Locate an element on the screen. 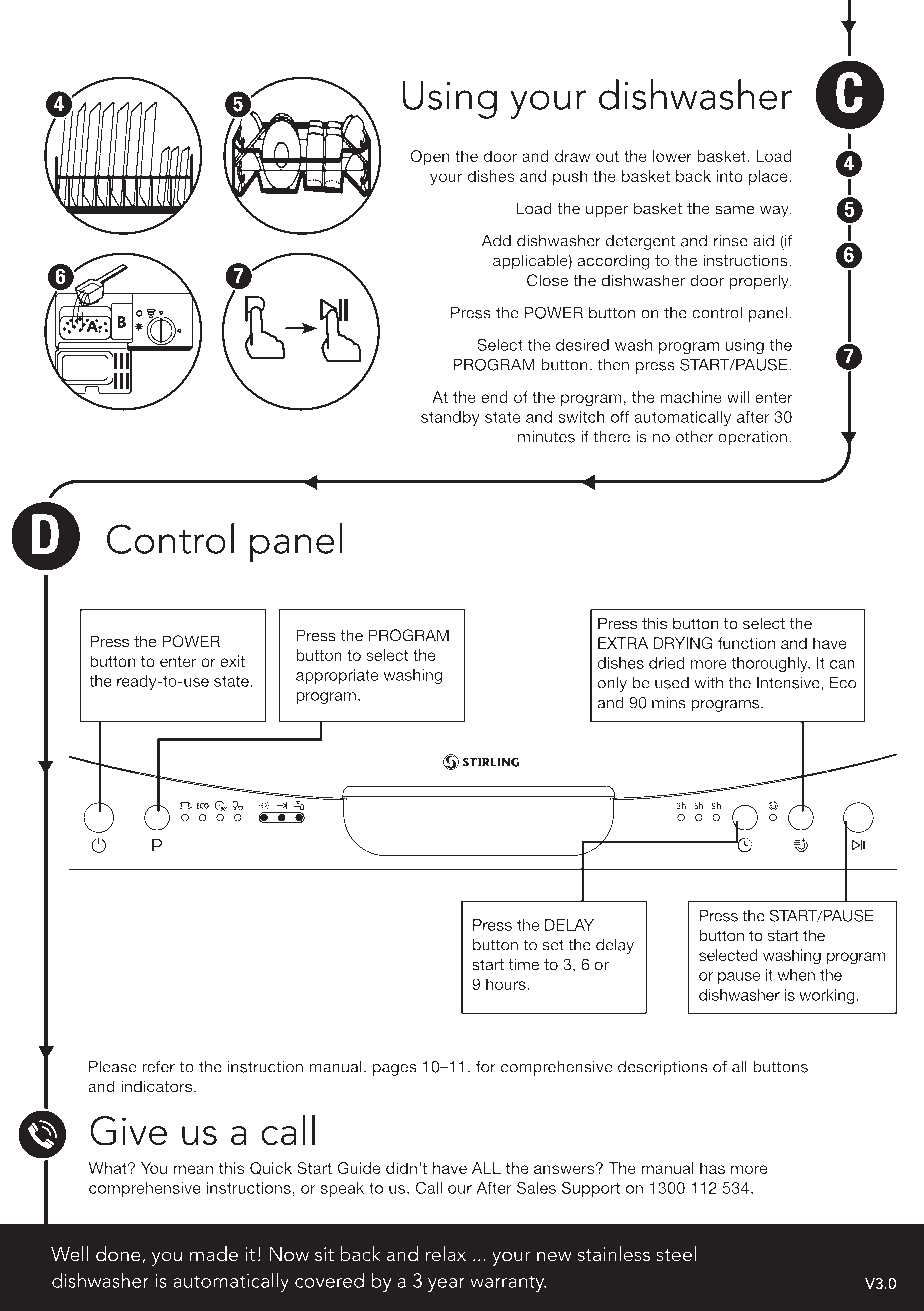  Open is located at coordinates (430, 157).
